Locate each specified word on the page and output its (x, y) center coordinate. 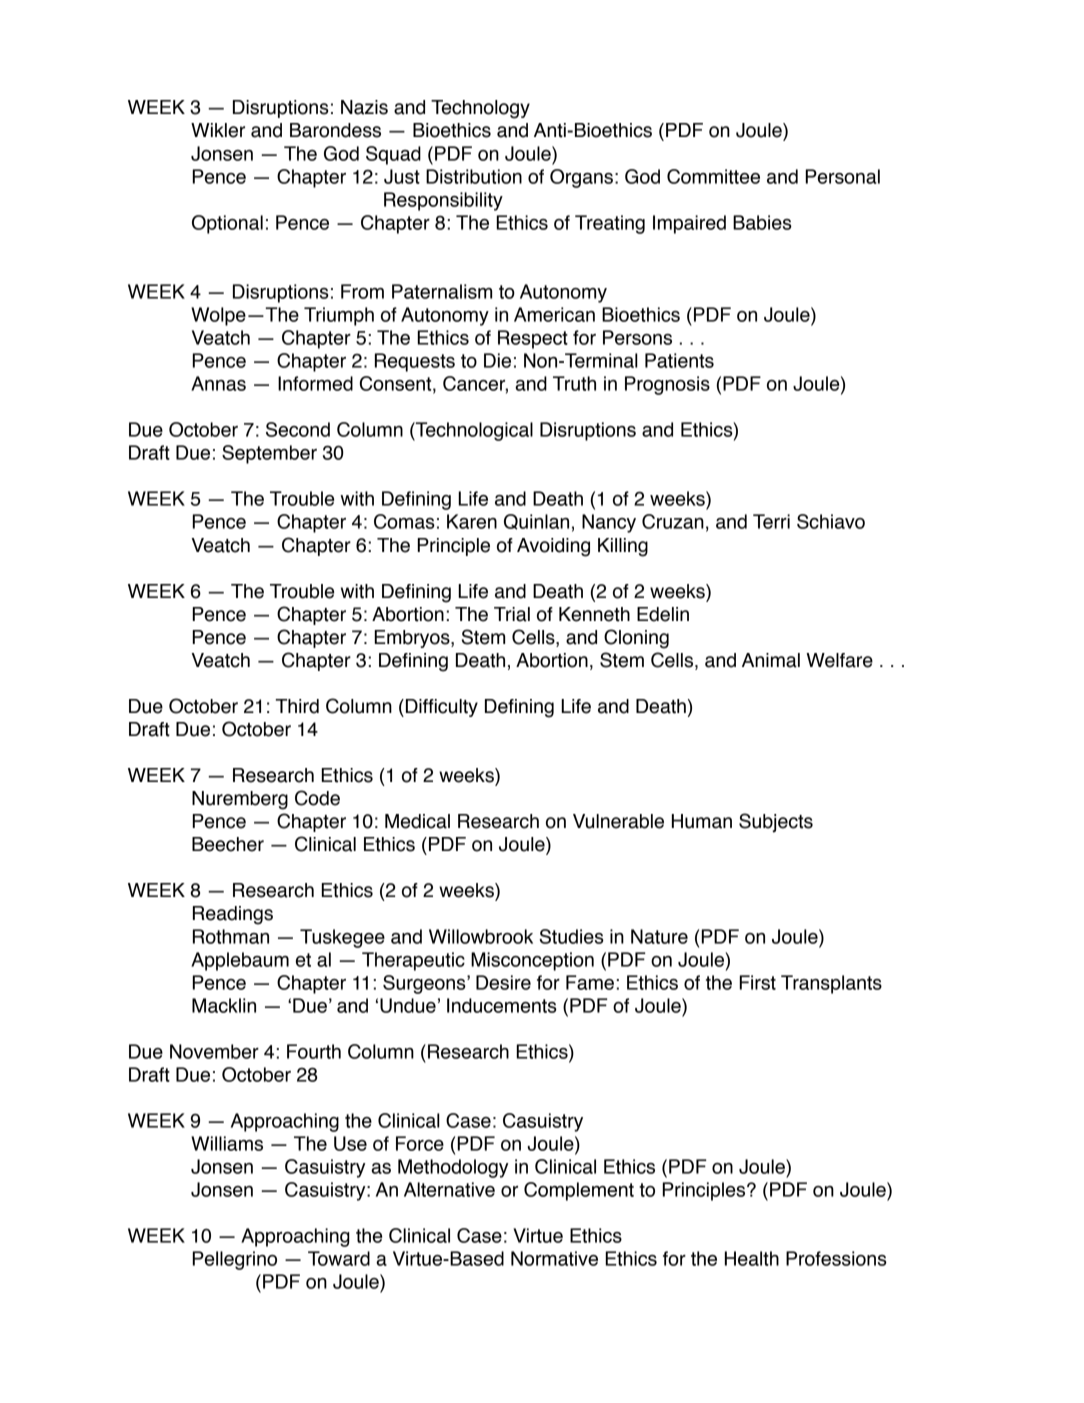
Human (702, 821)
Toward (339, 1258)
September (269, 454)
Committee (713, 176)
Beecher (228, 844)
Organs (581, 178)
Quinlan (536, 522)
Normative (554, 1258)
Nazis (364, 107)
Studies (571, 936)
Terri (771, 521)
